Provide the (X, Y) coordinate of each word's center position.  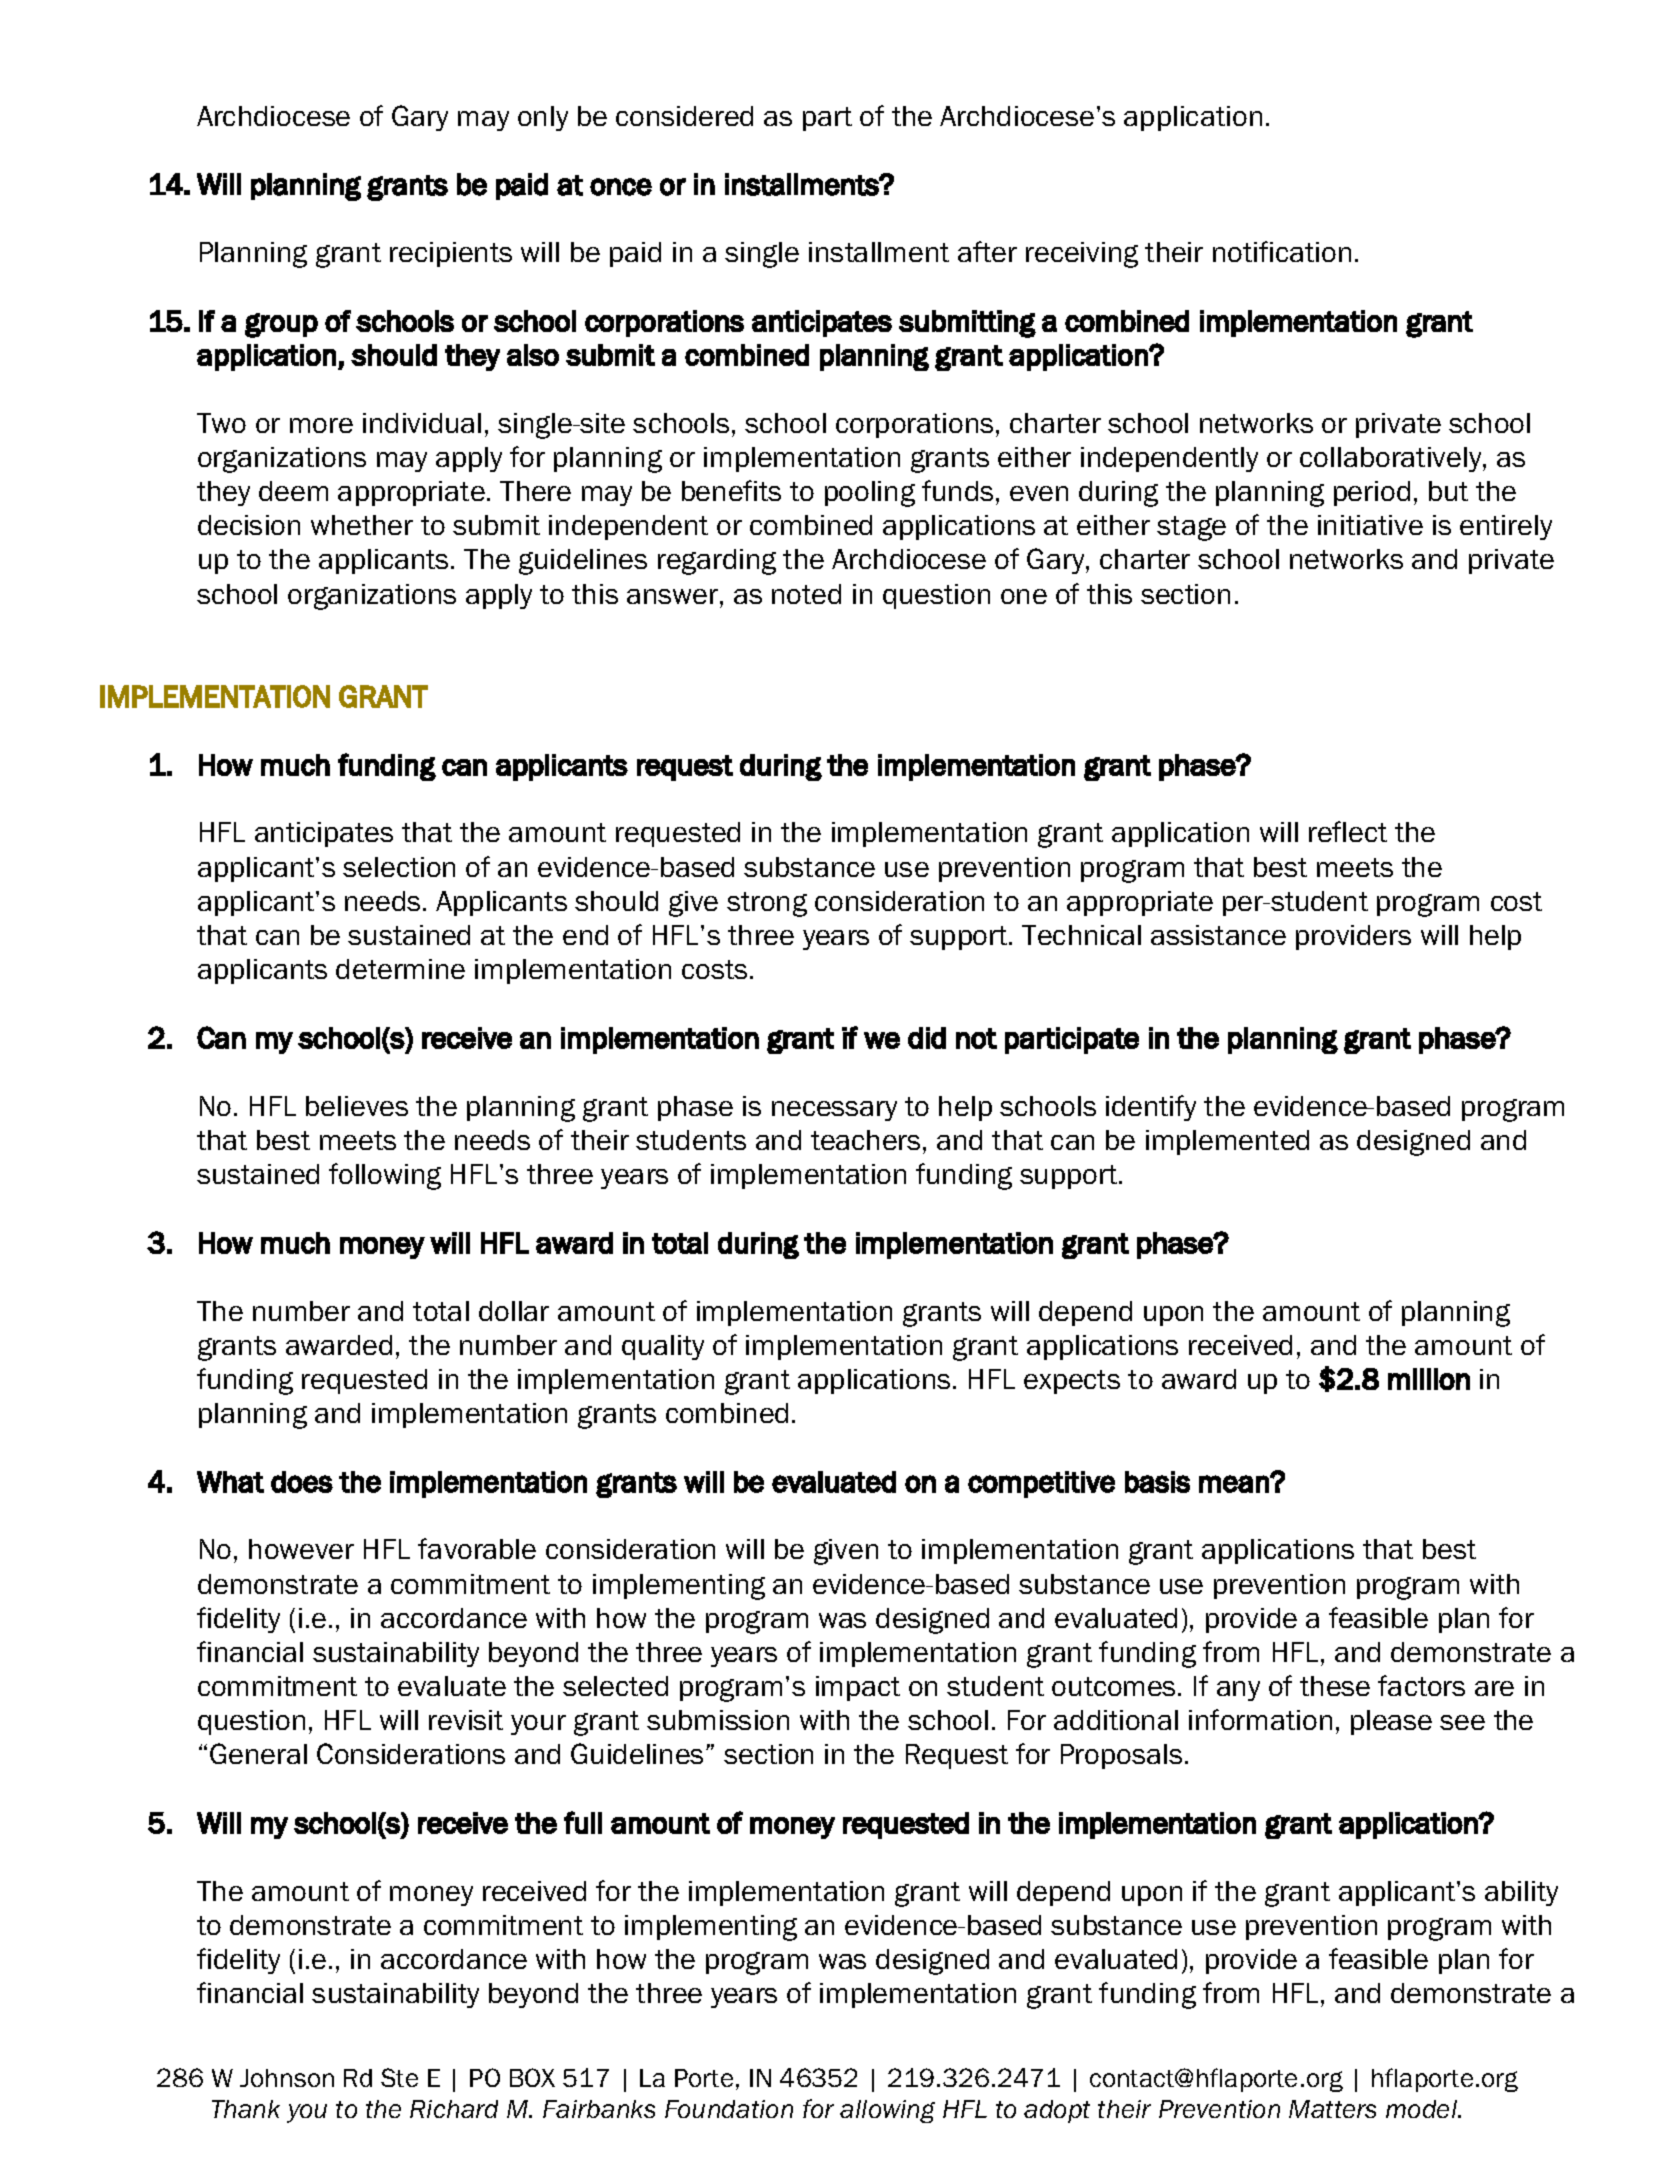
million (1429, 1379)
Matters (1332, 2109)
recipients (451, 254)
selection (399, 867)
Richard (454, 2109)
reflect (1348, 831)
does (302, 1482)
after (987, 251)
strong (767, 904)
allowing (887, 2111)
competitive (1041, 1484)
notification (1282, 251)
